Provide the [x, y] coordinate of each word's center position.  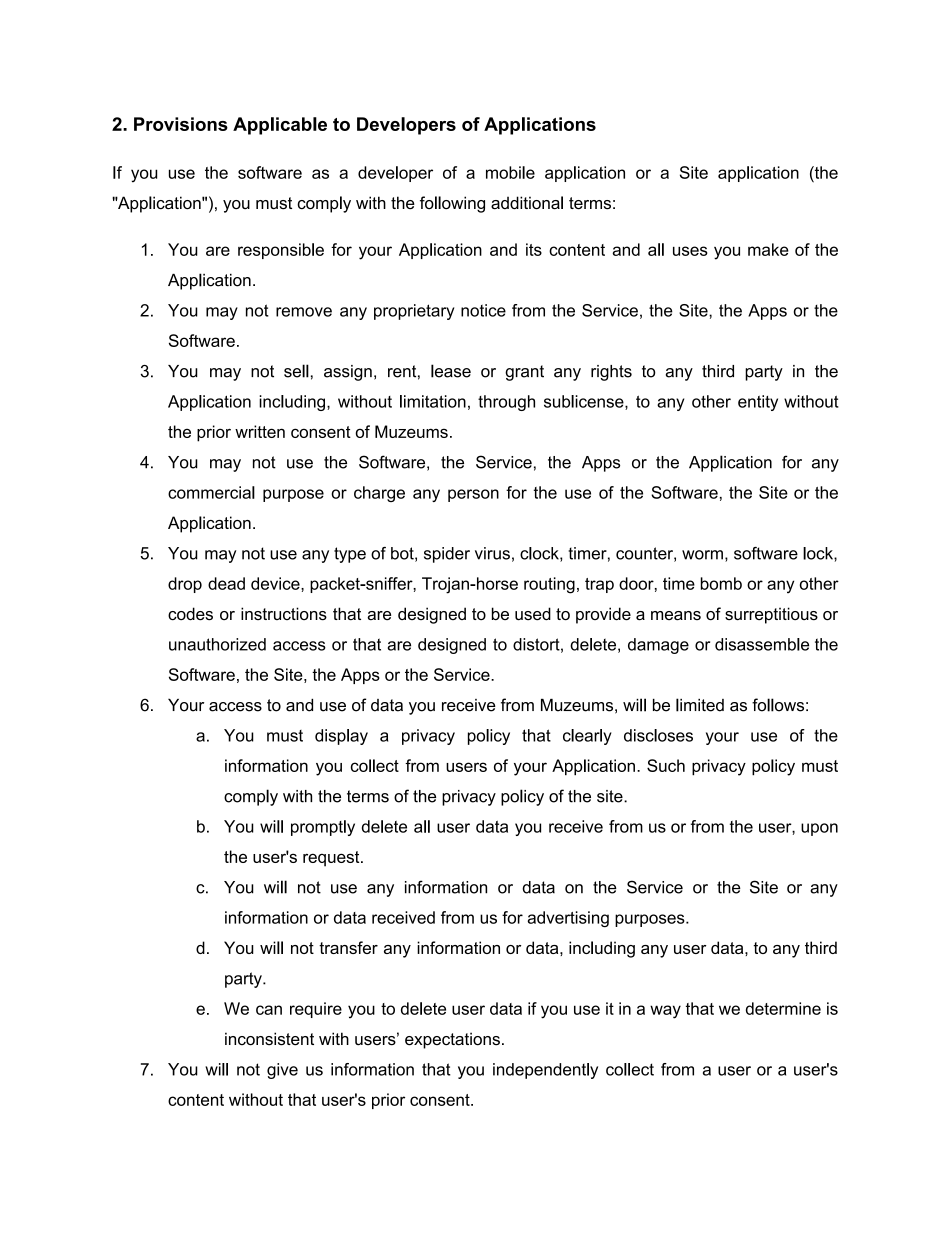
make [768, 249]
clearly [587, 737]
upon [819, 829]
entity [758, 403]
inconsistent [269, 1039]
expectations [452, 1040]
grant [524, 373]
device [276, 583]
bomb [721, 583]
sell [296, 371]
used [533, 614]
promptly [323, 828]
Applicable [280, 126]
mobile [510, 172]
